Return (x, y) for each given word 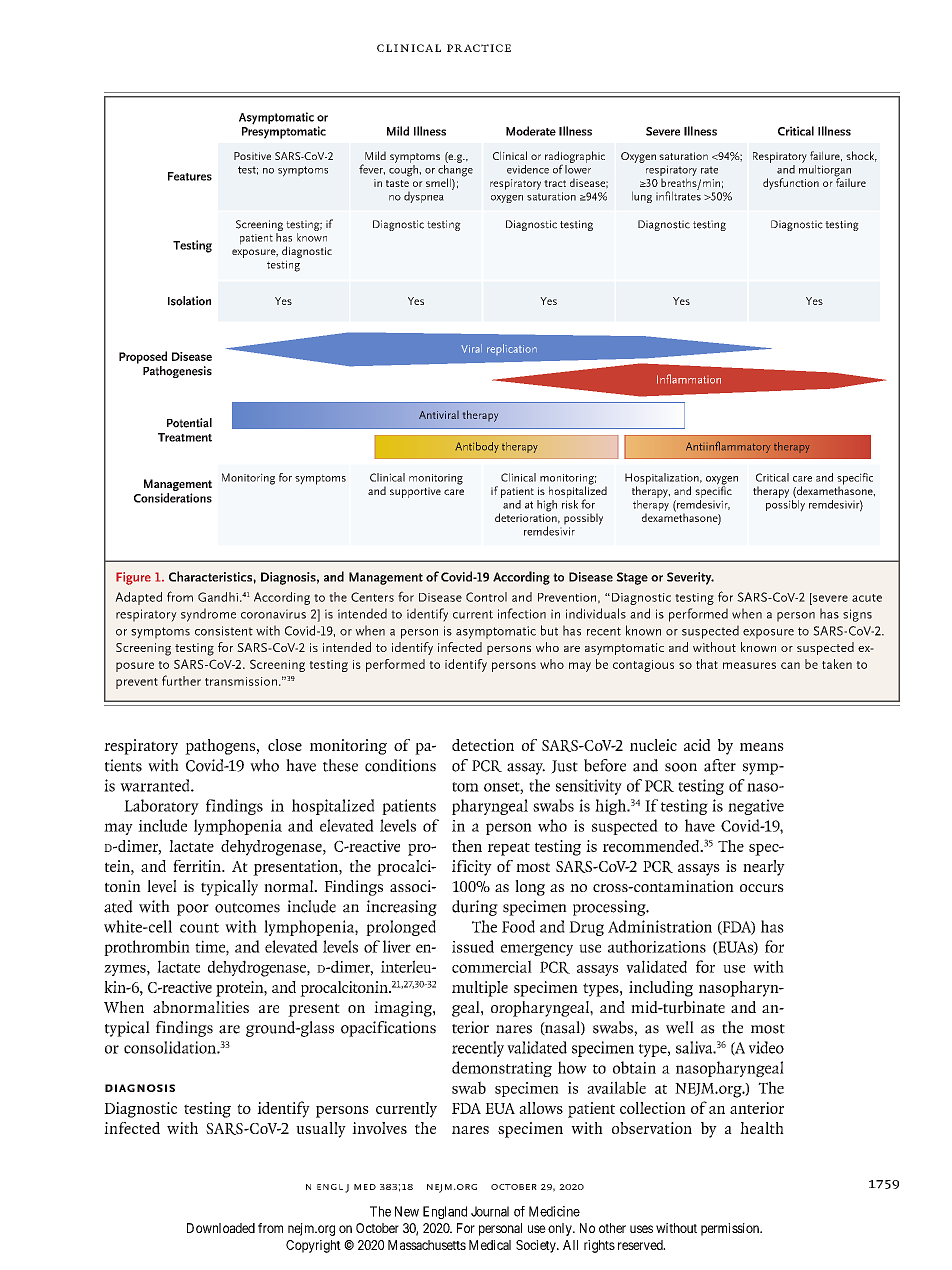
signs (857, 615)
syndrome (208, 615)
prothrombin (147, 948)
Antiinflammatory (728, 447)
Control (486, 597)
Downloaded (221, 1228)
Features (190, 176)
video (766, 1047)
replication (512, 349)
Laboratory (161, 807)
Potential (189, 423)
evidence (528, 169)
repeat (509, 849)
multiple (480, 989)
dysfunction (791, 184)
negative (756, 807)
